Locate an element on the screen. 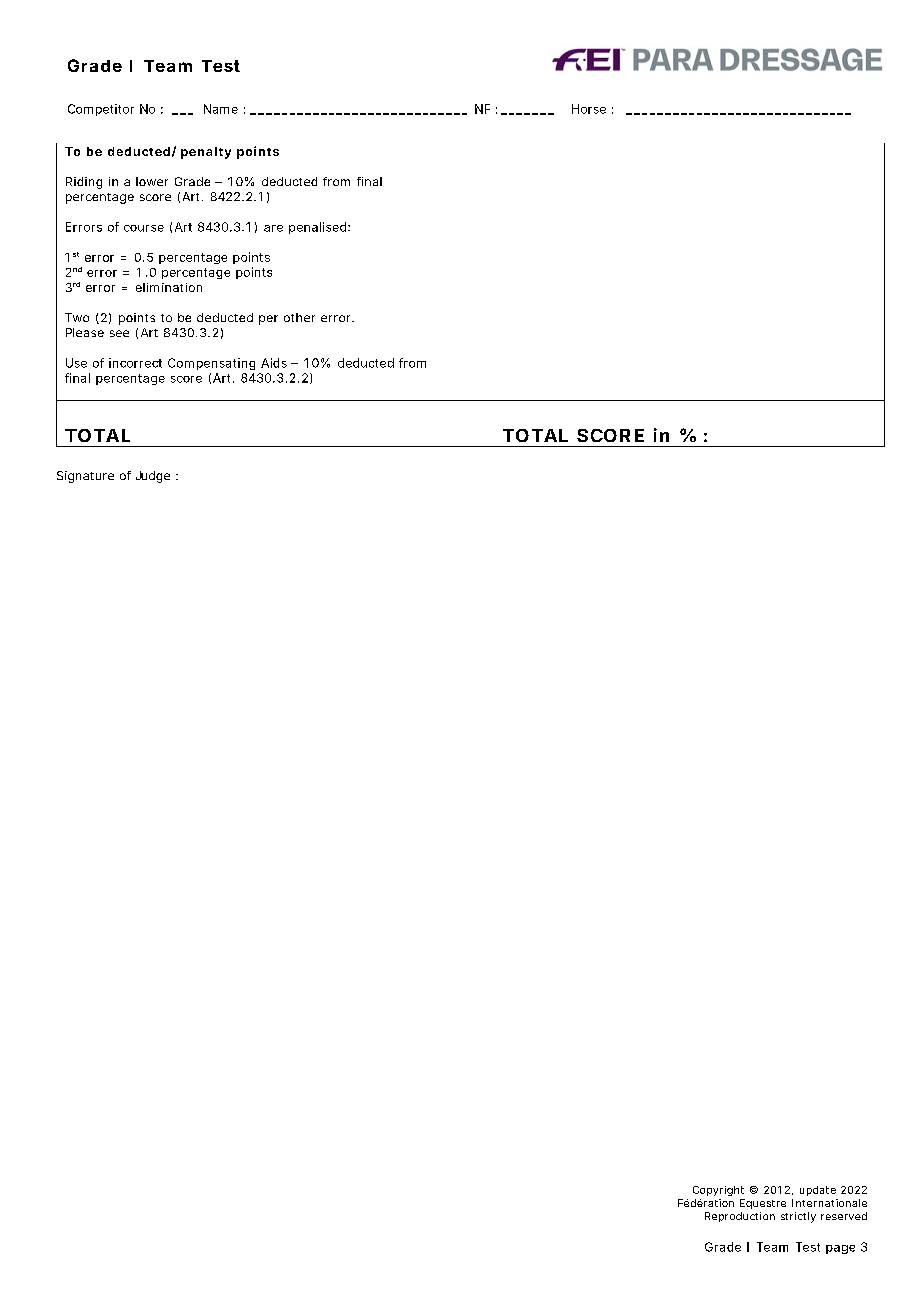 Image resolution: width=924 pixels, height=1309 pixels. Reproduction is located at coordinates (740, 1217).
